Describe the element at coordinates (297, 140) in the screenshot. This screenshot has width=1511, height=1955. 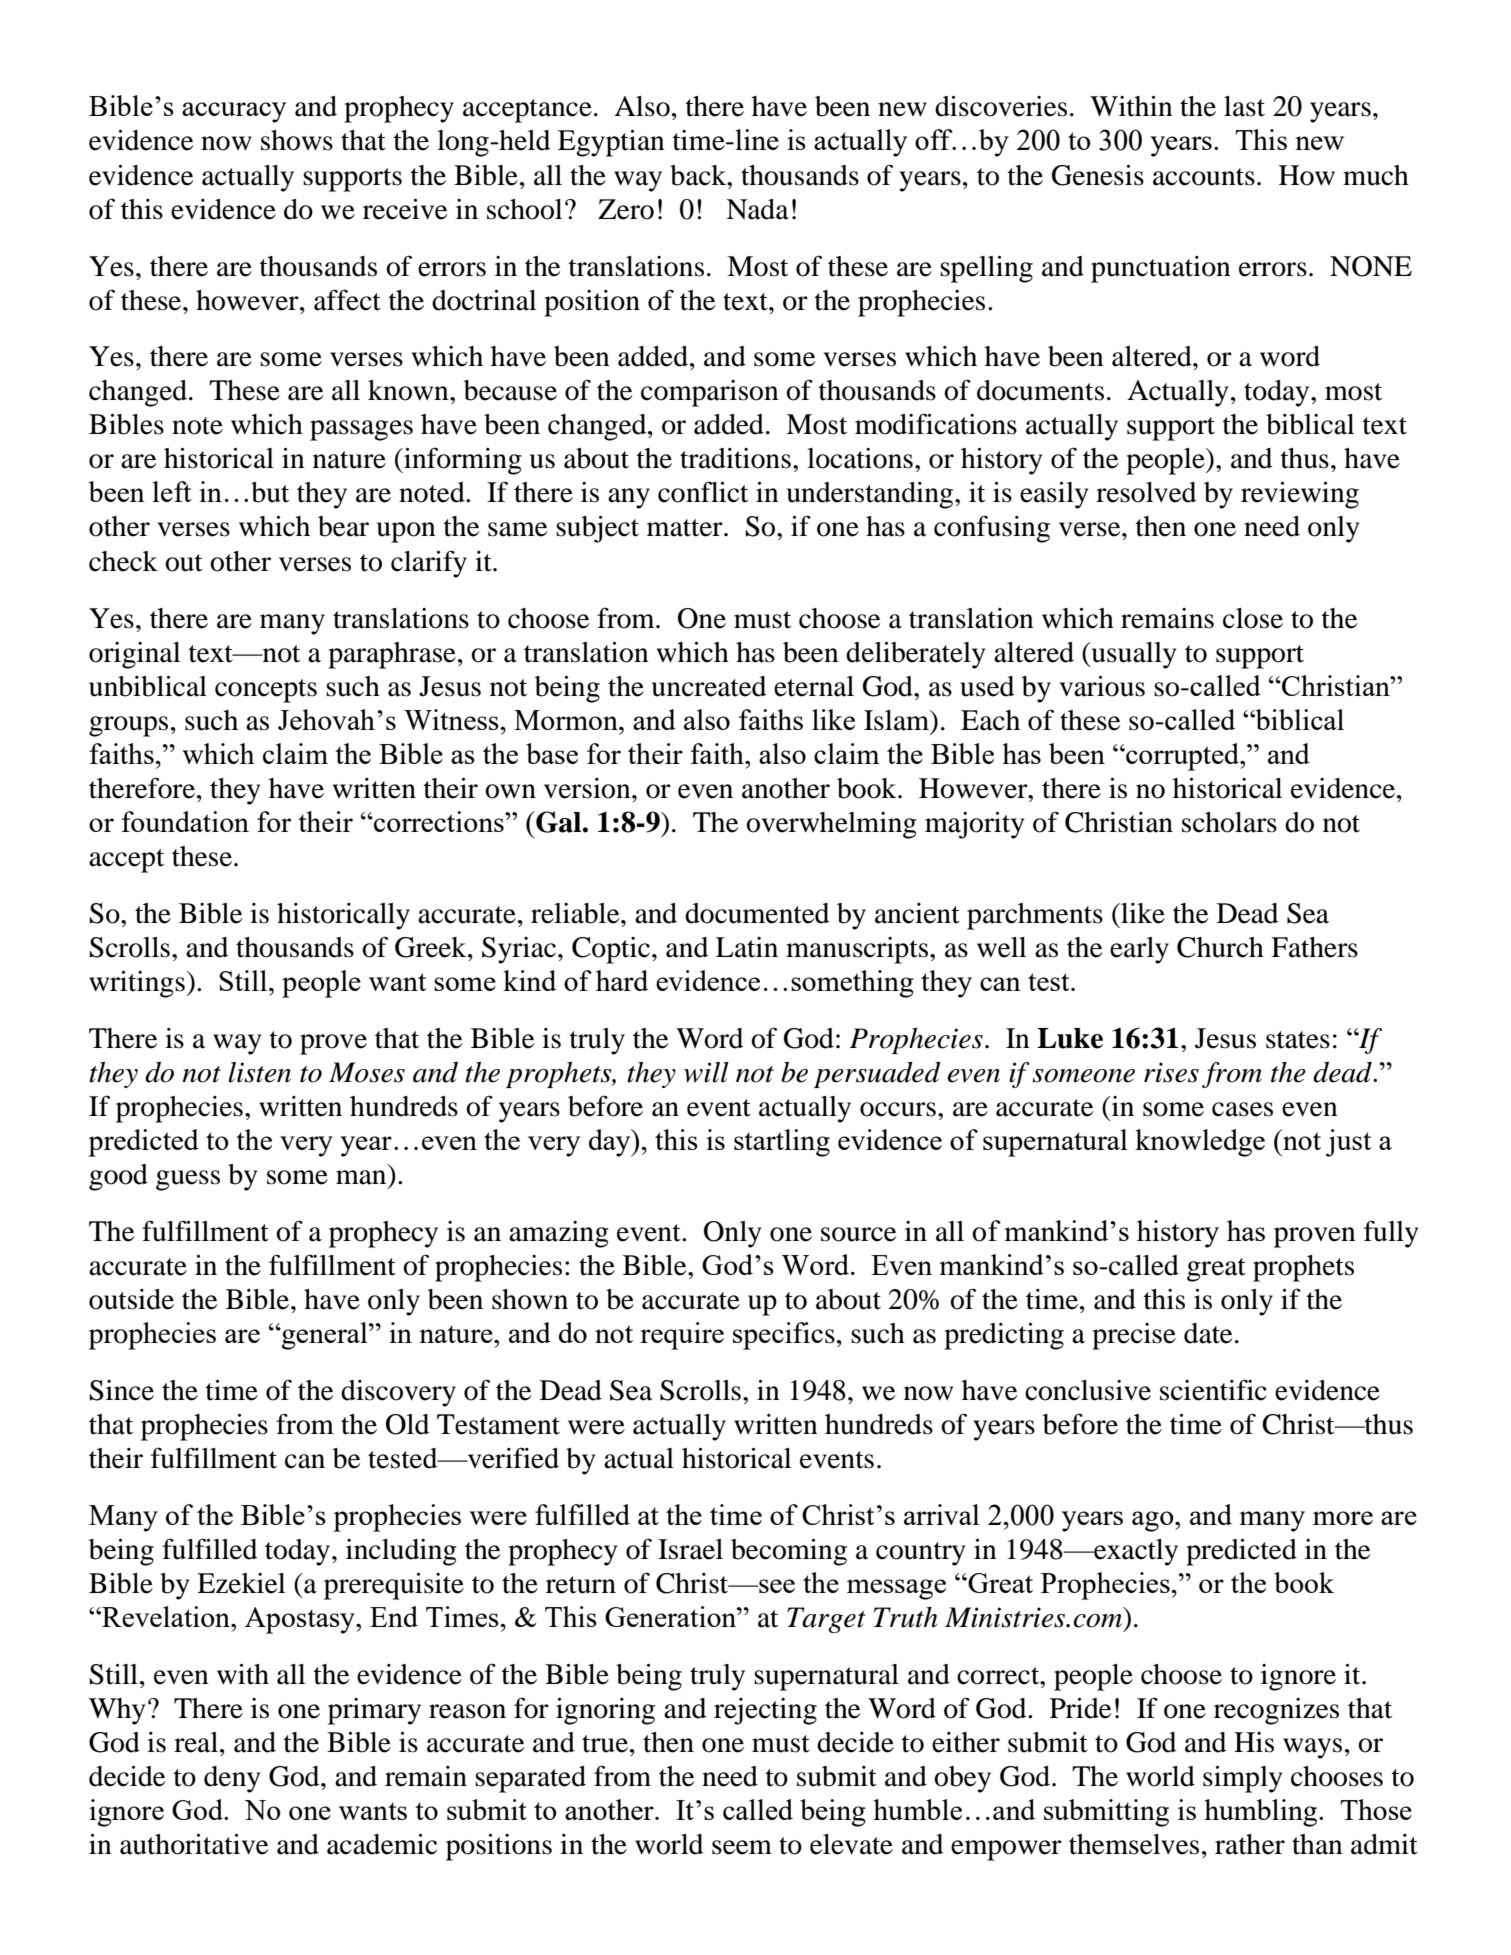
I see `shows` at that location.
